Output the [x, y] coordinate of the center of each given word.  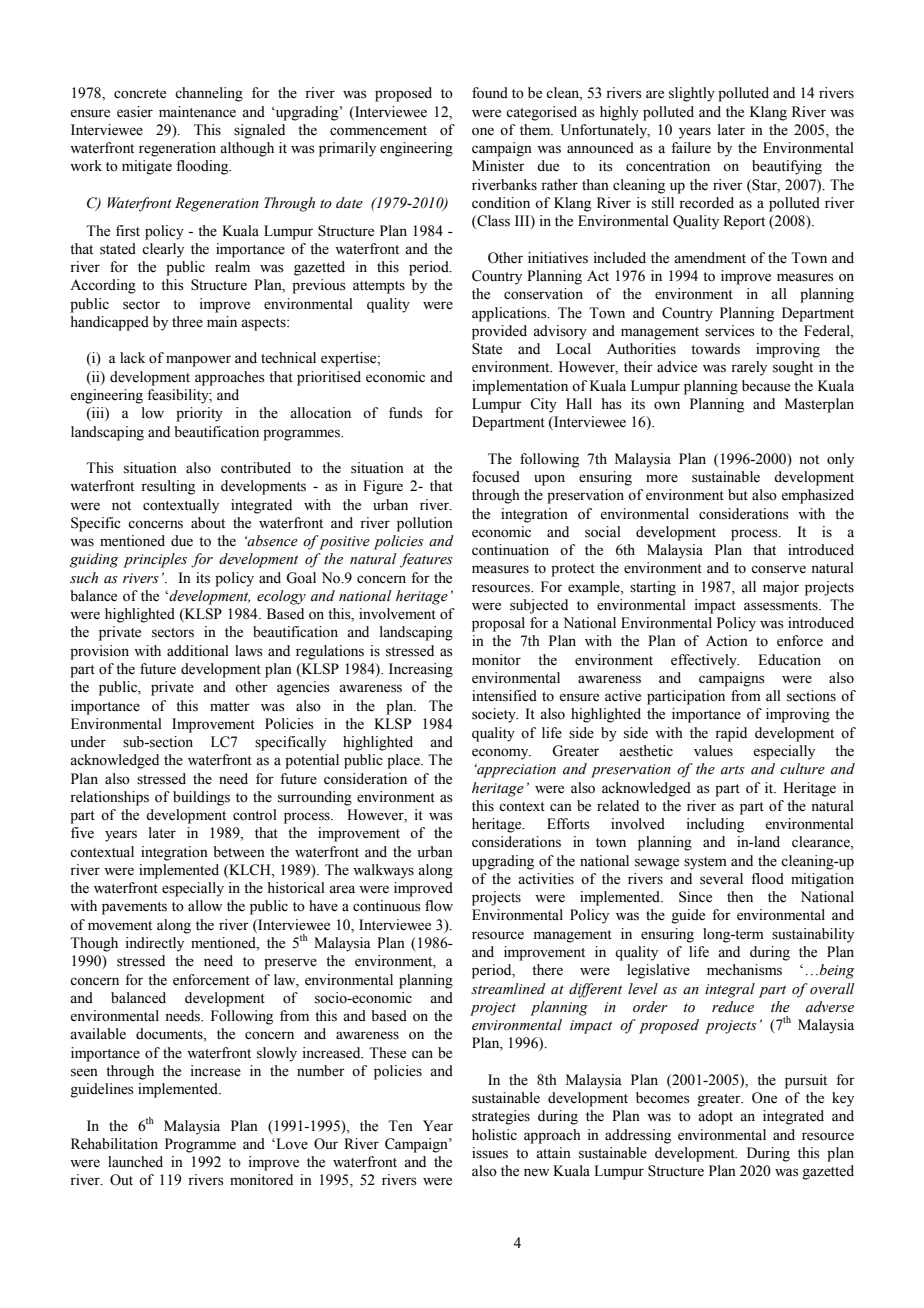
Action [727, 641]
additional [198, 651]
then [740, 897]
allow [205, 906]
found [490, 93]
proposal [498, 624]
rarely [749, 368]
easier [135, 112]
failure [691, 148]
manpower [198, 361]
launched [135, 1162]
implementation [520, 387]
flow [439, 906]
